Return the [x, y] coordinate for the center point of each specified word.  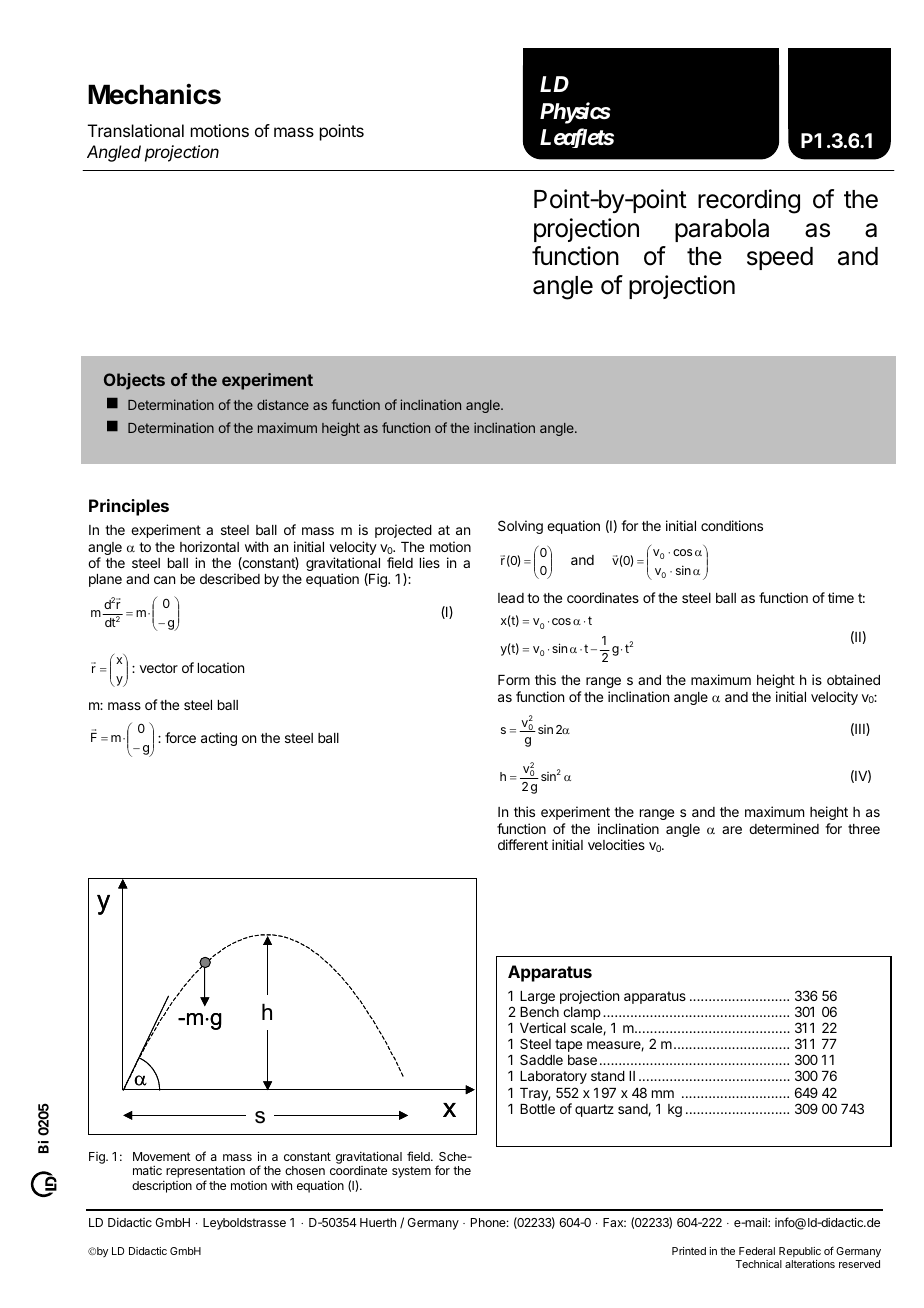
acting [219, 739]
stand [608, 1076]
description [162, 1187]
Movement [162, 1156]
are [732, 830]
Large [537, 997]
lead [511, 598]
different [523, 844]
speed [780, 258]
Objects [134, 381]
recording [749, 201]
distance [283, 404]
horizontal [209, 546]
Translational [136, 130]
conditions [732, 525]
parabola [722, 230]
